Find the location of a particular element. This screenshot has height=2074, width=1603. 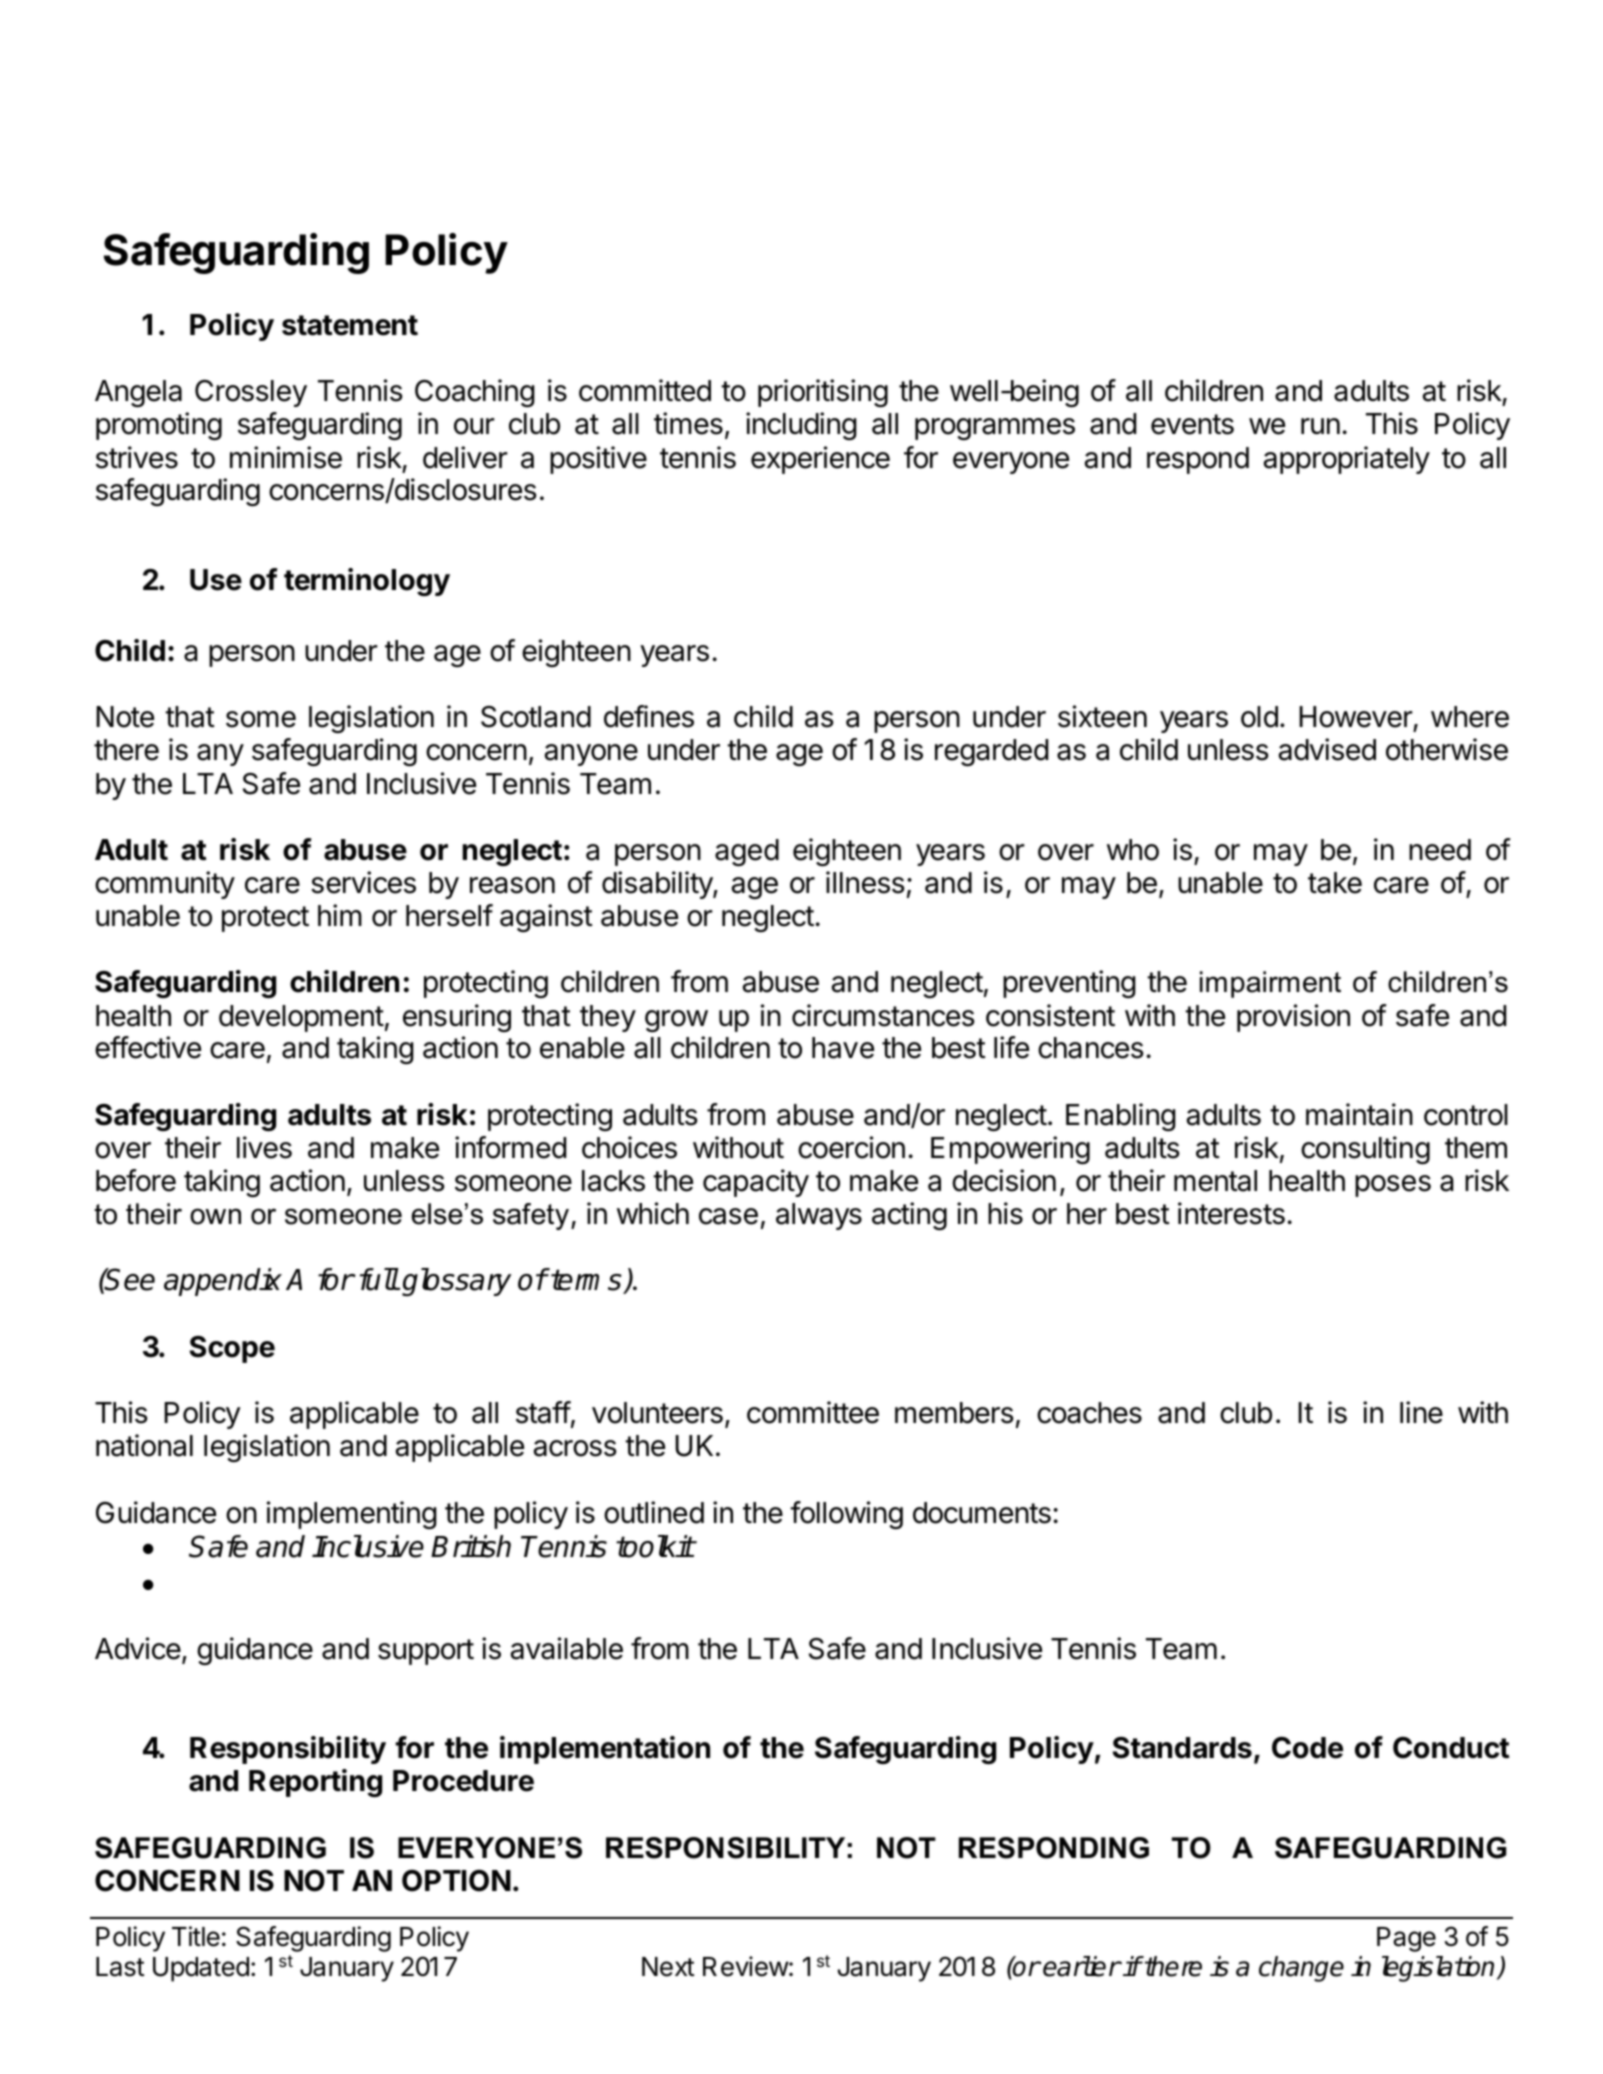

implementing is located at coordinates (352, 1515).
